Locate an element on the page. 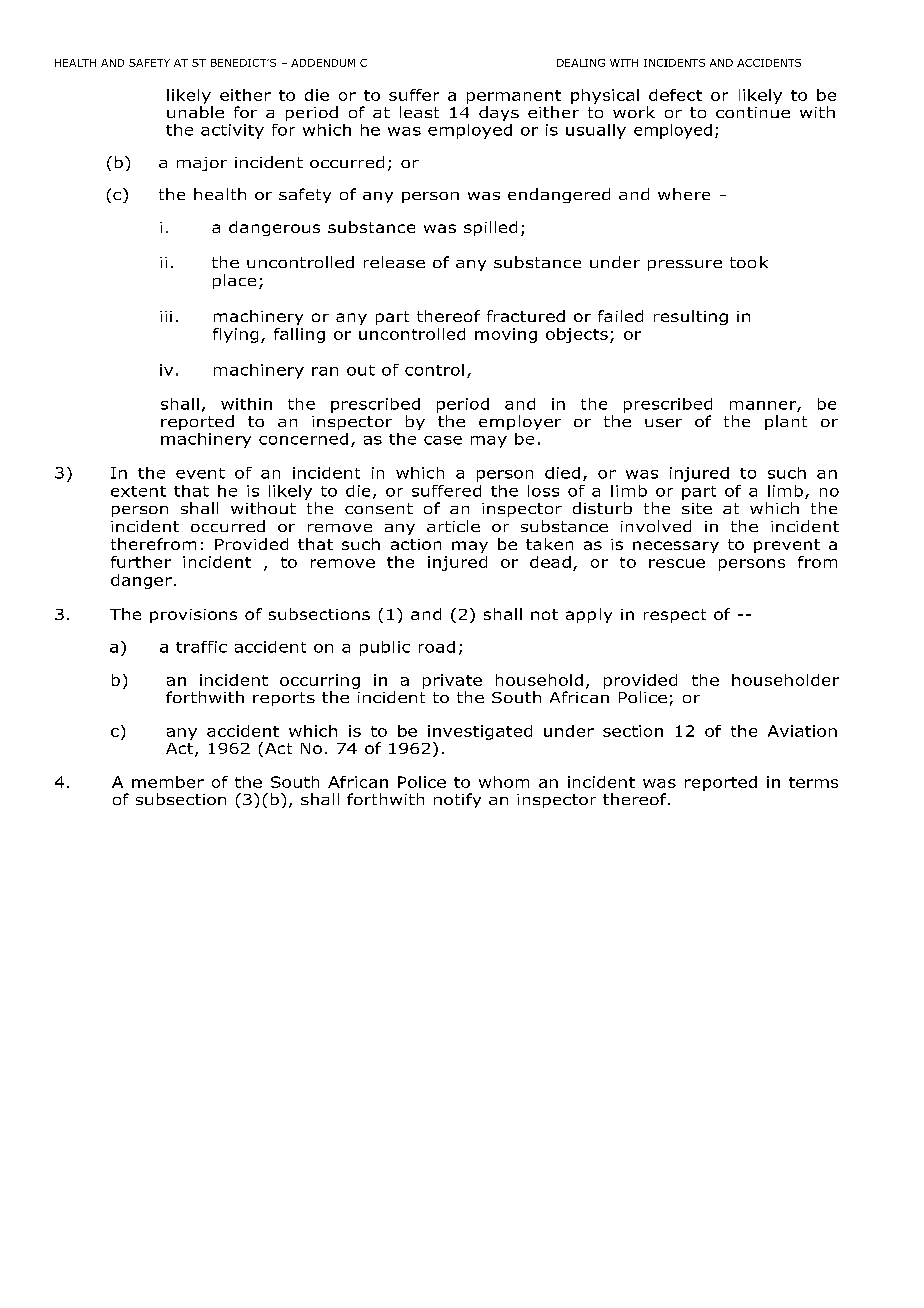  member is located at coordinates (168, 782).
